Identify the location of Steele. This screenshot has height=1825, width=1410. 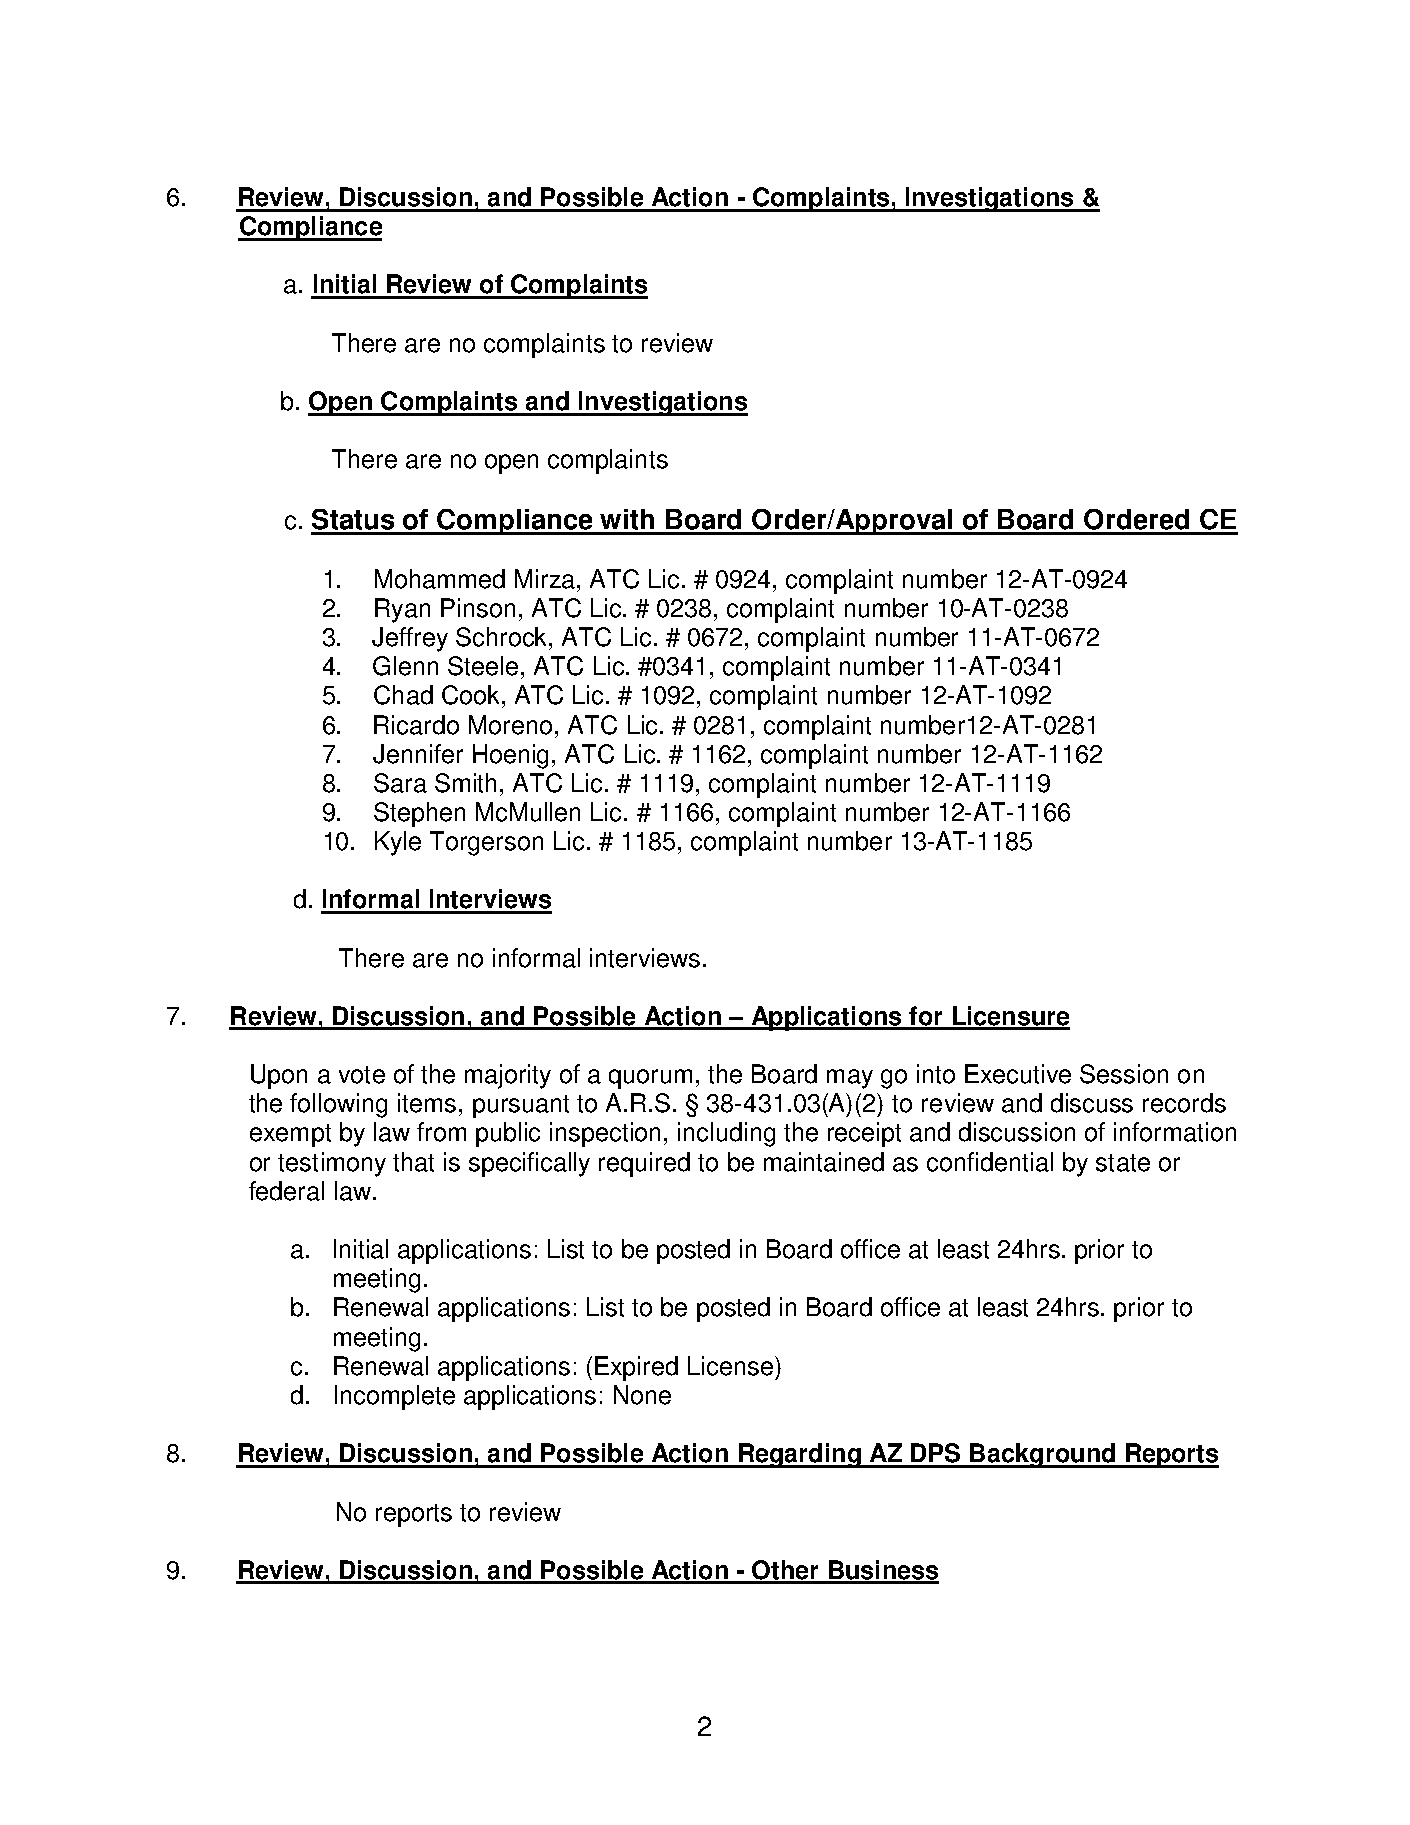
(483, 666).
